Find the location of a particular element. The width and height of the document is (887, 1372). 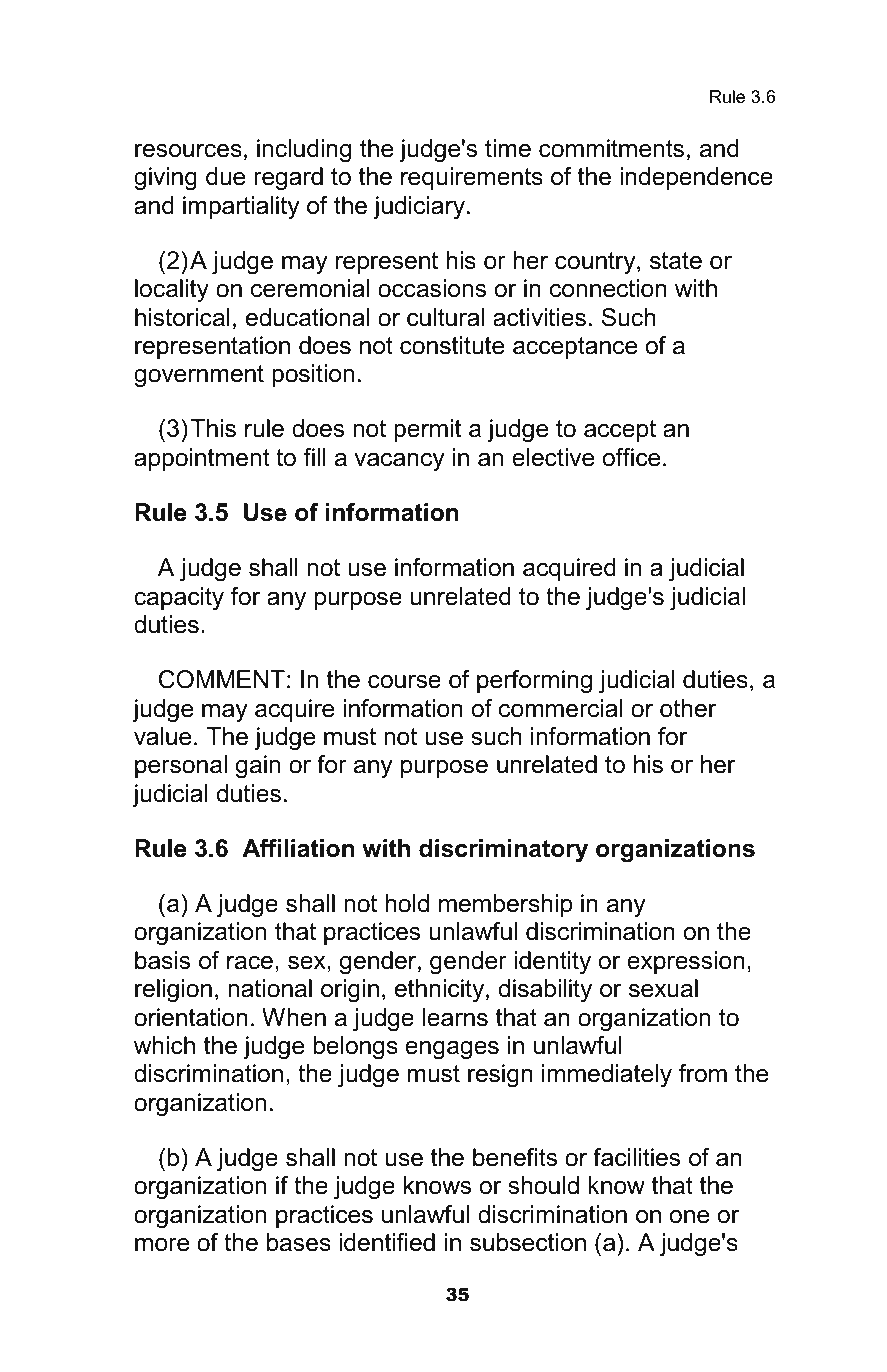

judiciary is located at coordinates (419, 208).
